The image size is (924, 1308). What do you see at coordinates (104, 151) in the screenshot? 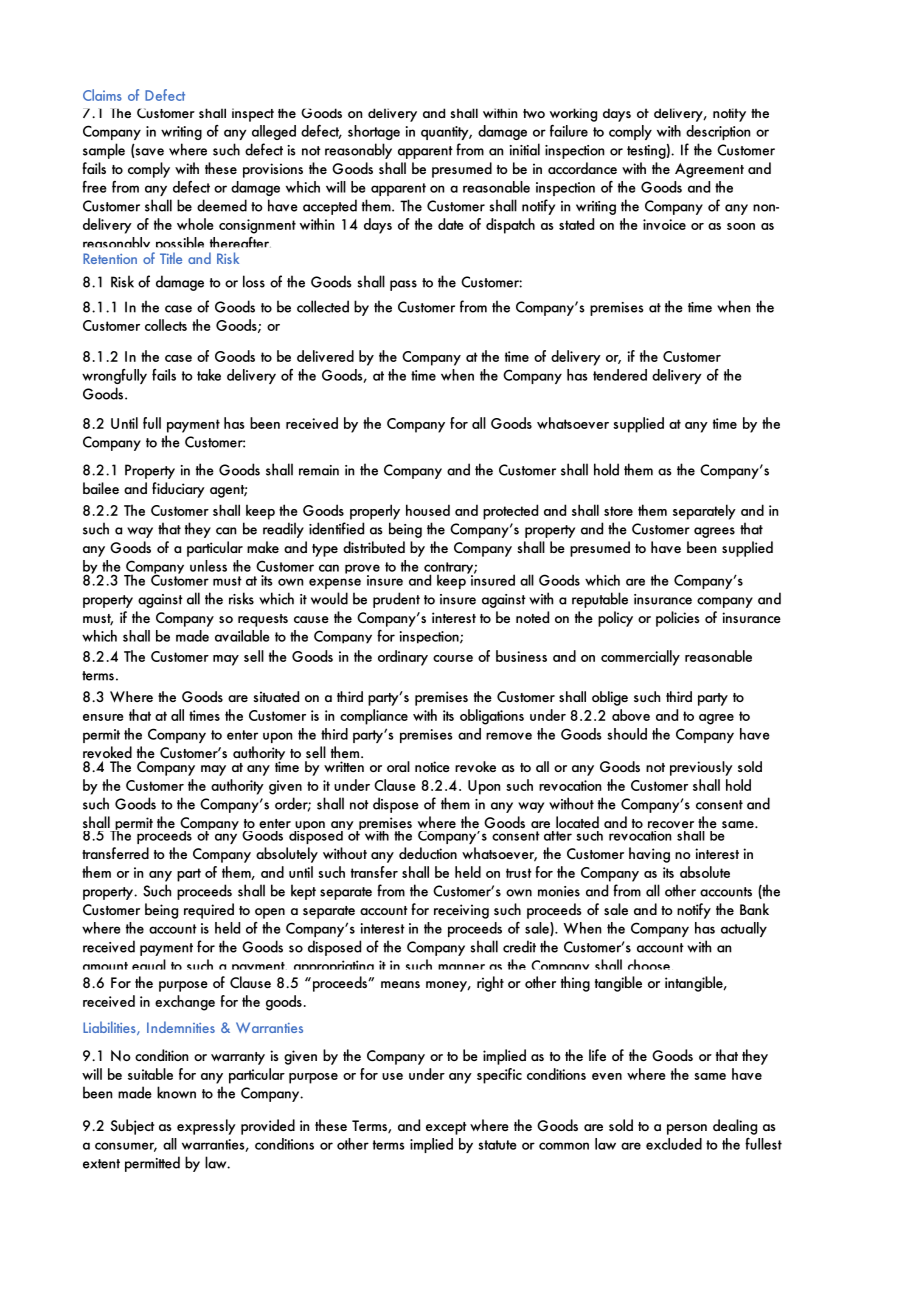
I see `sample` at bounding box center [104, 151].
